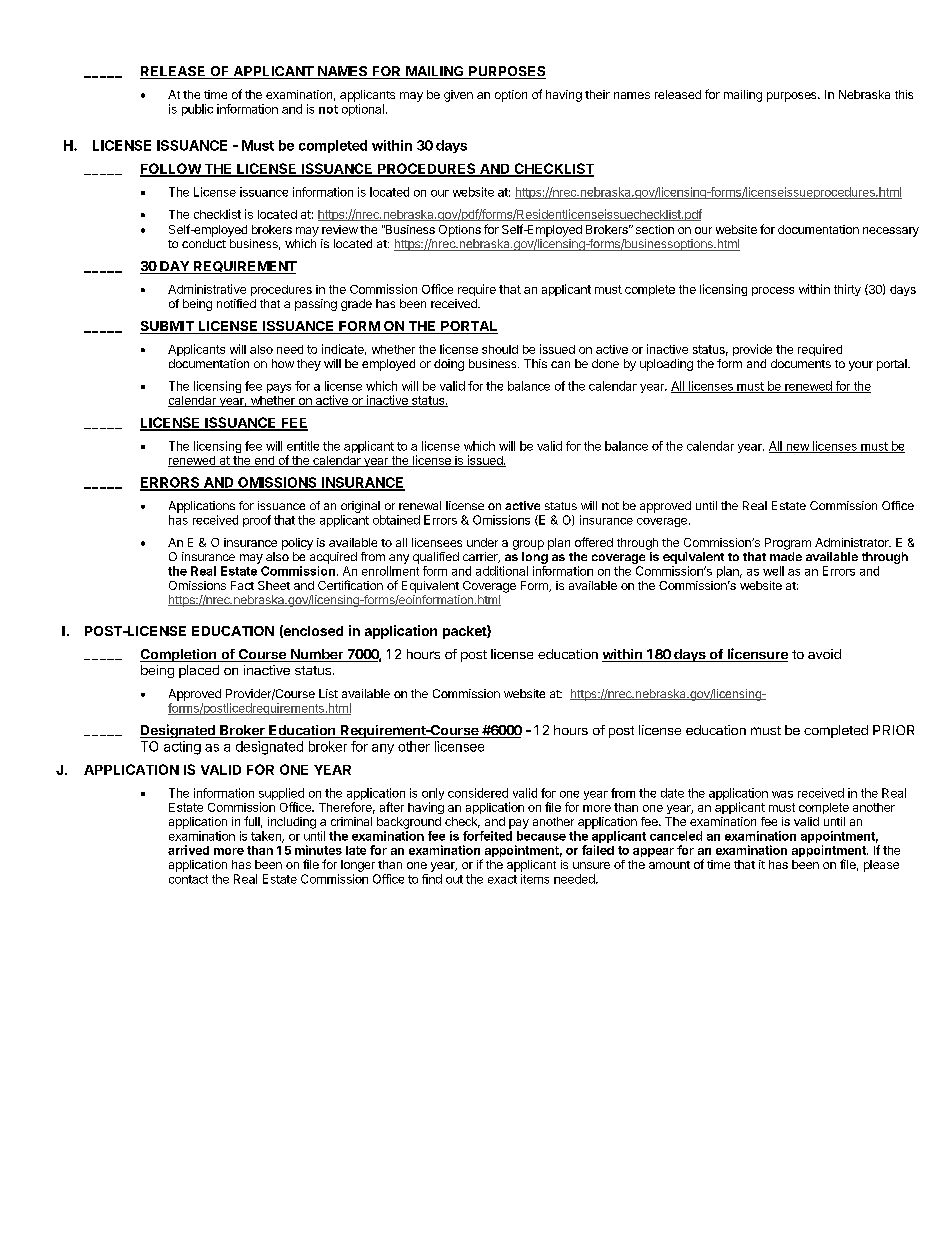  I want to click on their, so click(597, 94).
